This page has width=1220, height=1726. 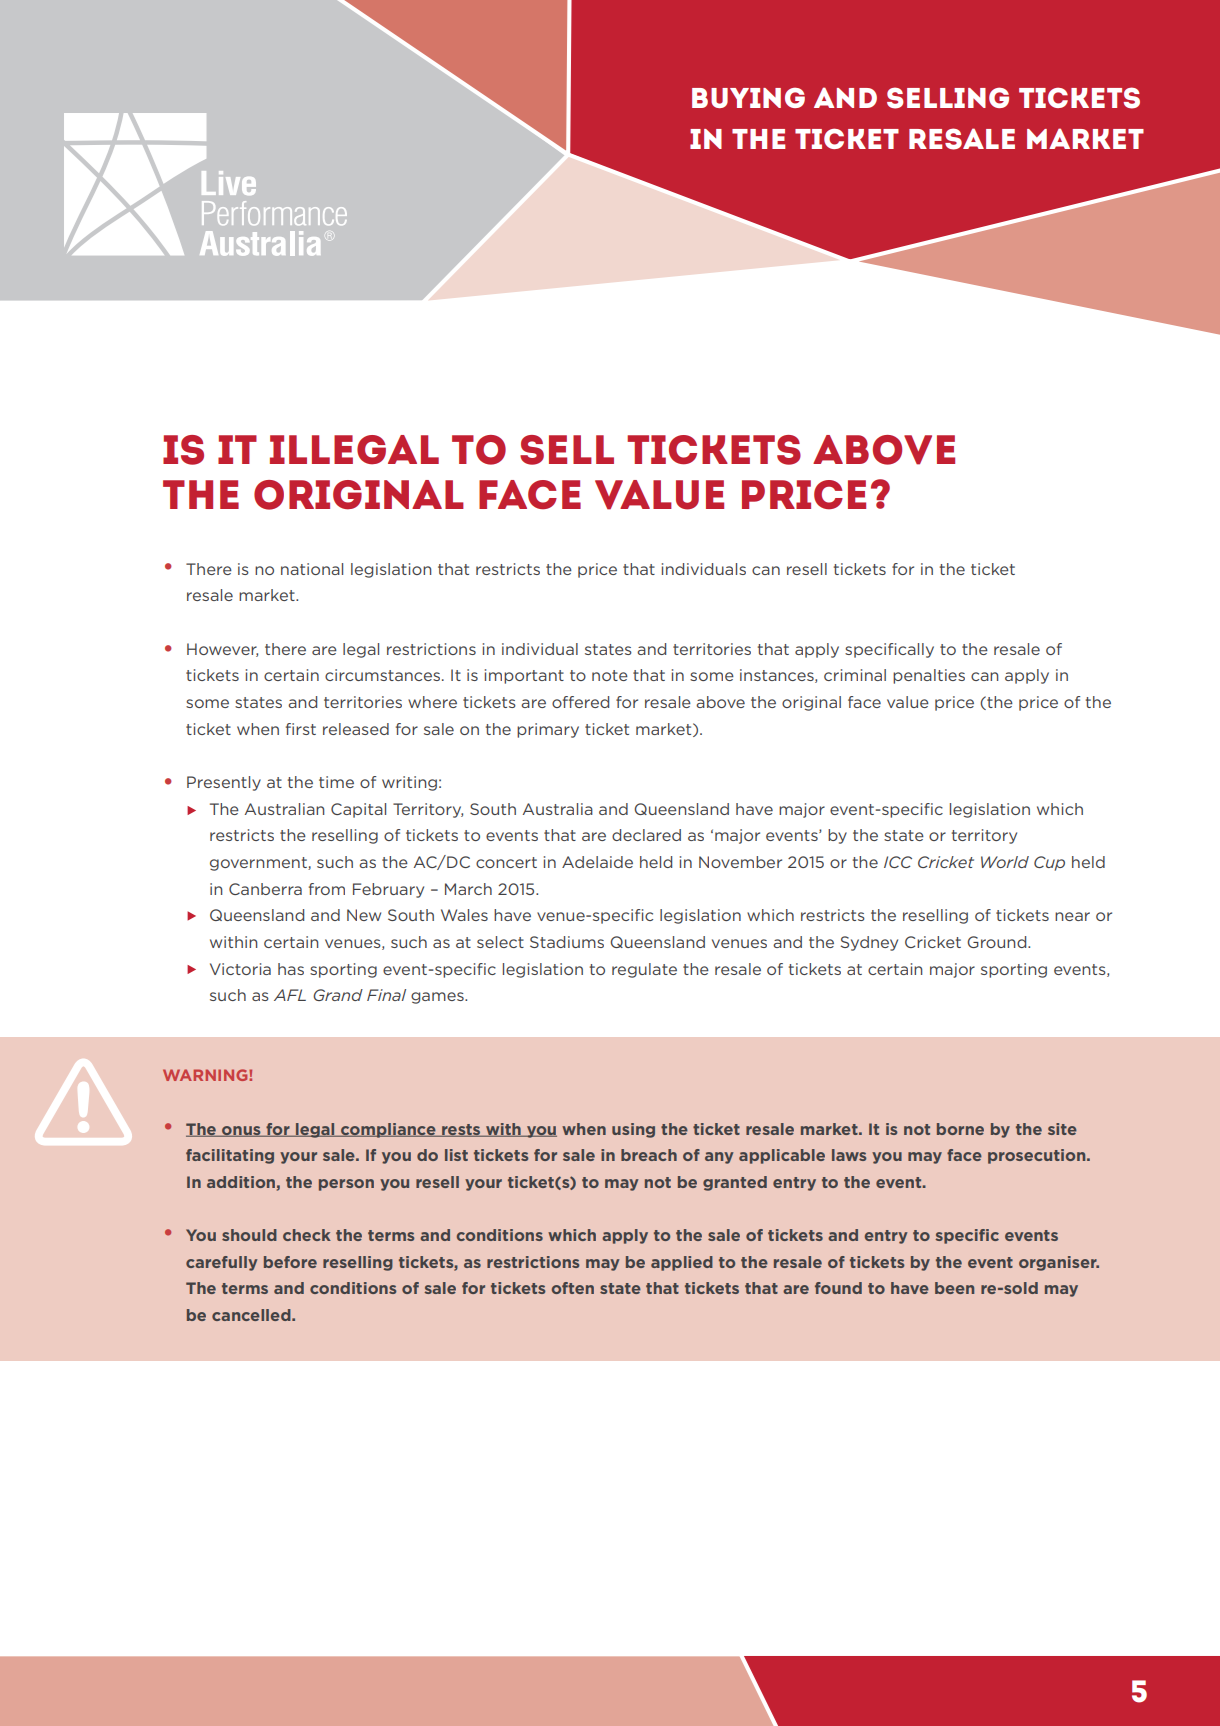 What do you see at coordinates (301, 729) in the page?
I see `first` at bounding box center [301, 729].
